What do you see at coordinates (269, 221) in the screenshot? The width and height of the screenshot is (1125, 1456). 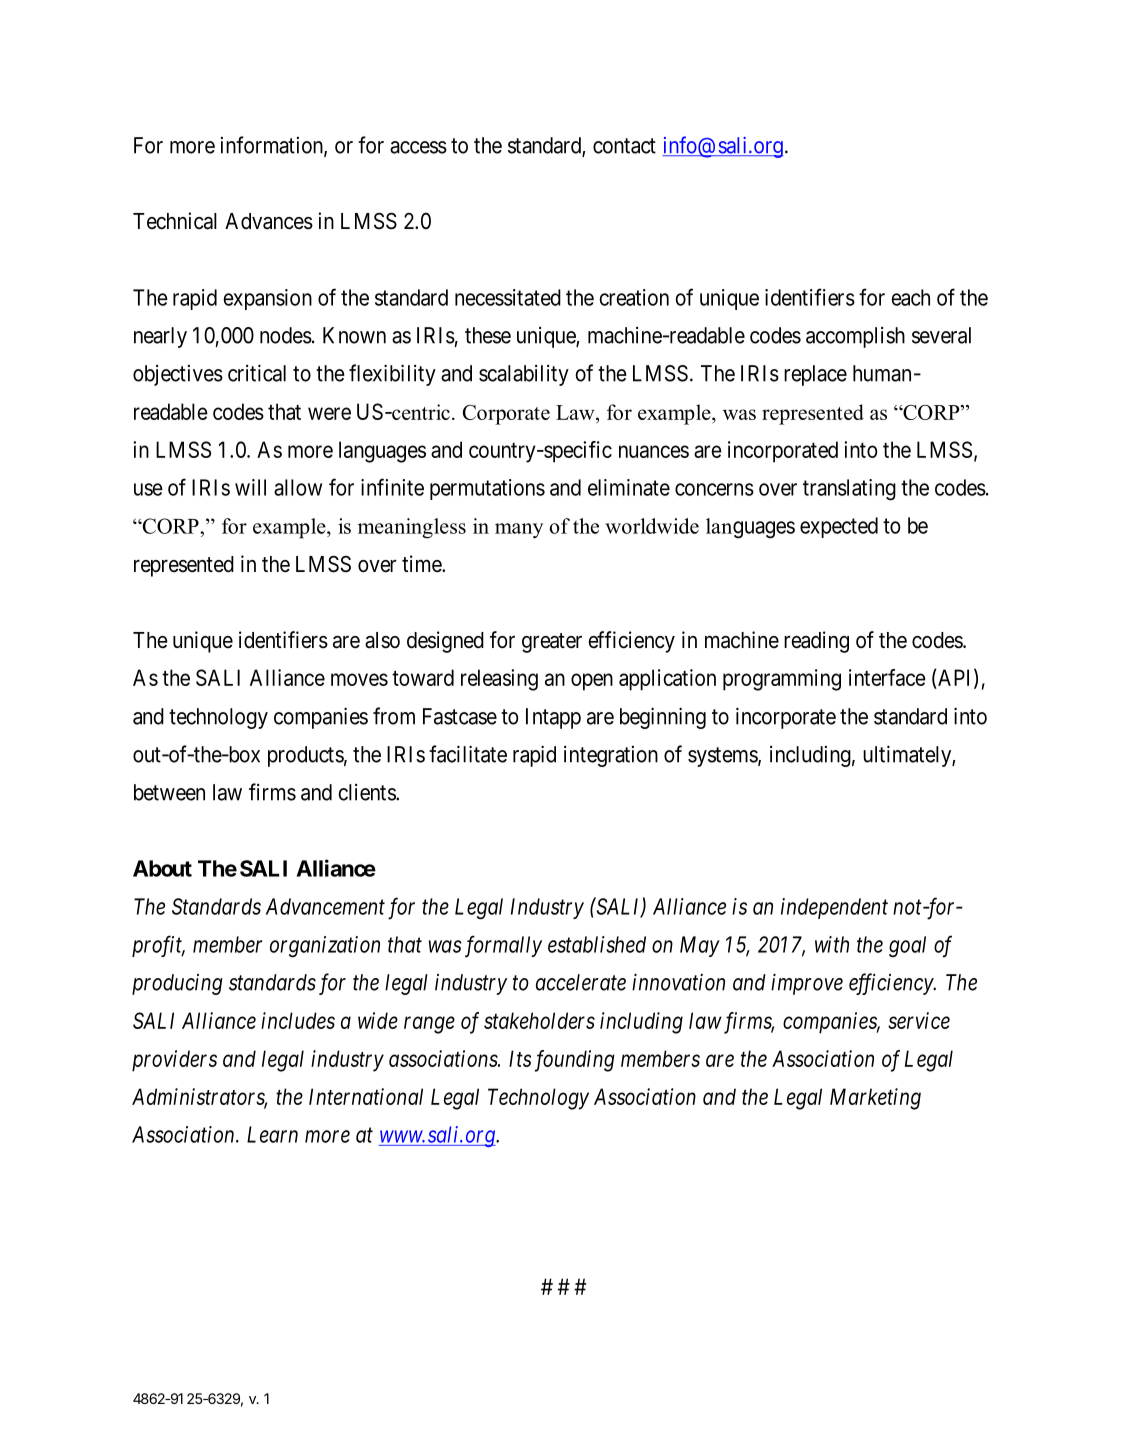 I see `Advances` at bounding box center [269, 221].
